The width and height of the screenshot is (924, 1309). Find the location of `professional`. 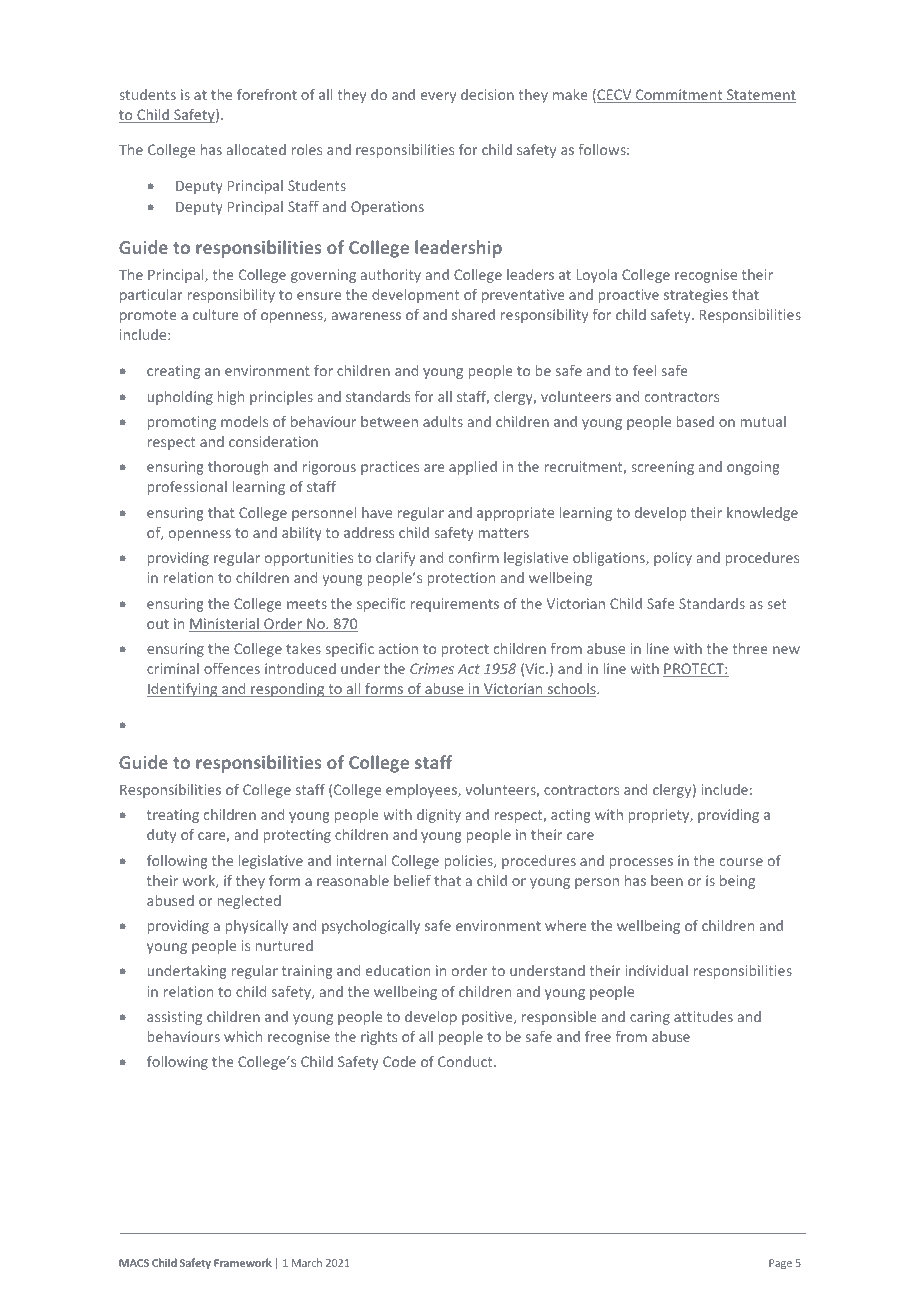

professional is located at coordinates (187, 488).
